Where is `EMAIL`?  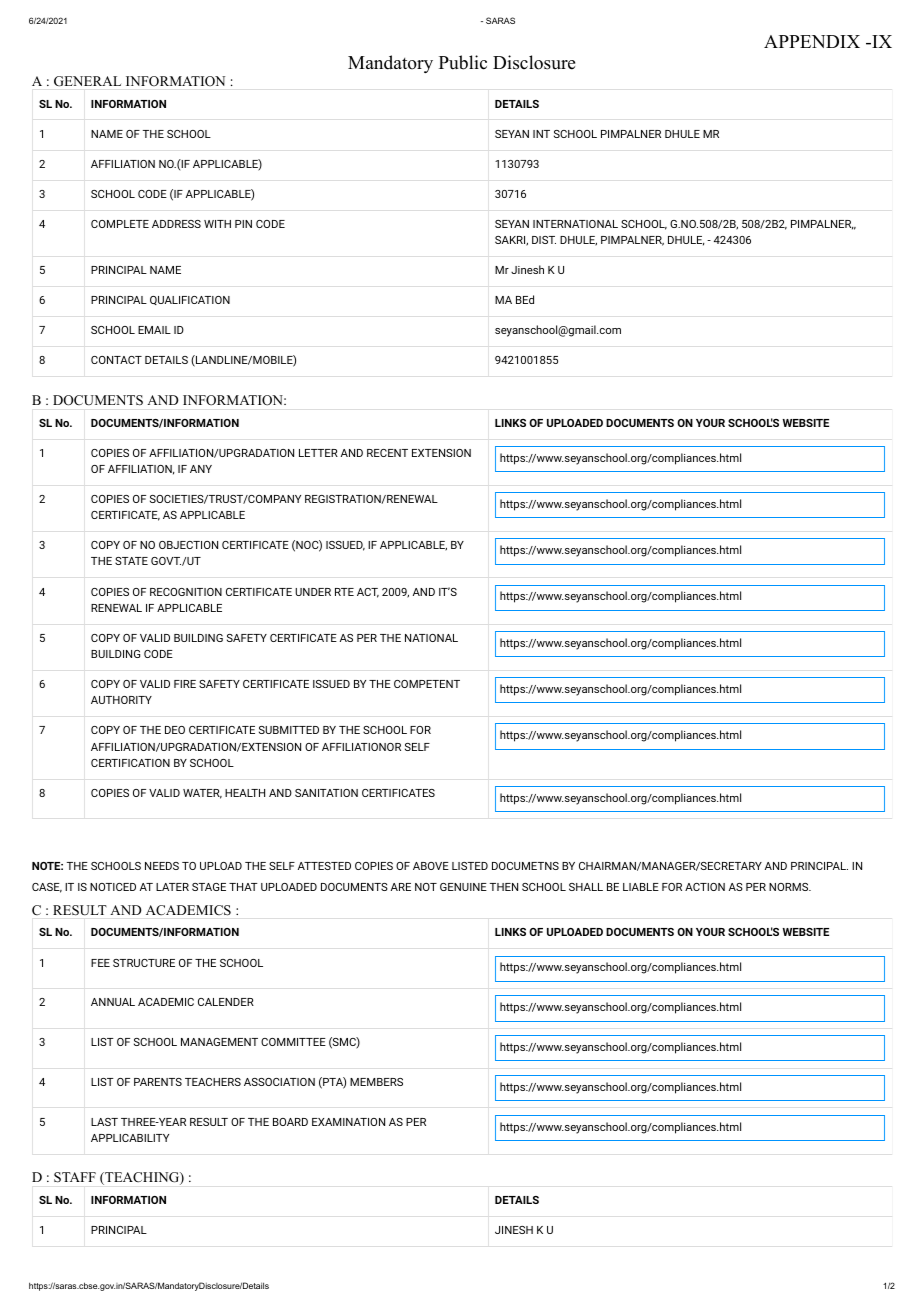 EMAIL is located at coordinates (154, 330).
